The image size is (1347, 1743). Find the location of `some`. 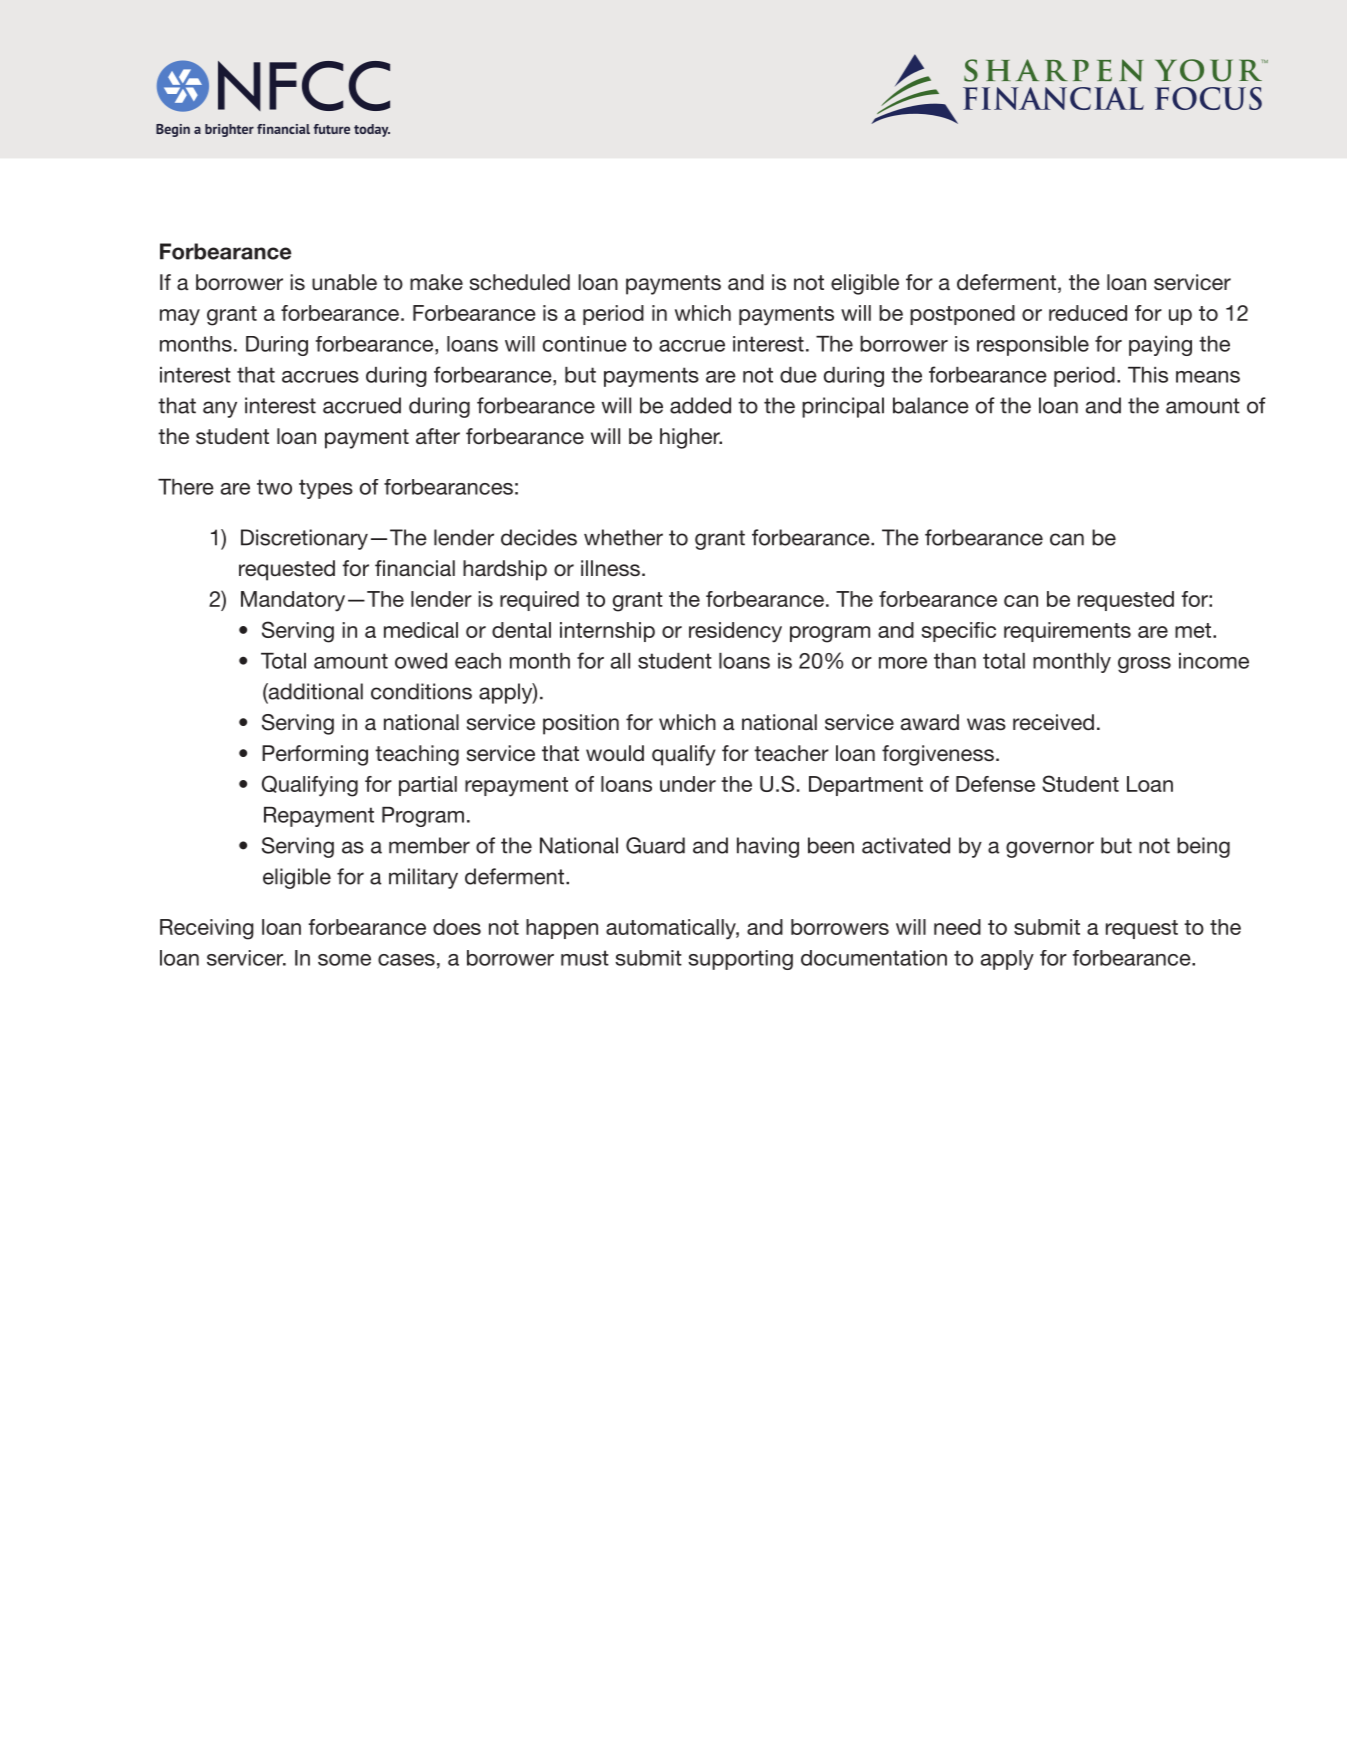

some is located at coordinates (344, 960).
